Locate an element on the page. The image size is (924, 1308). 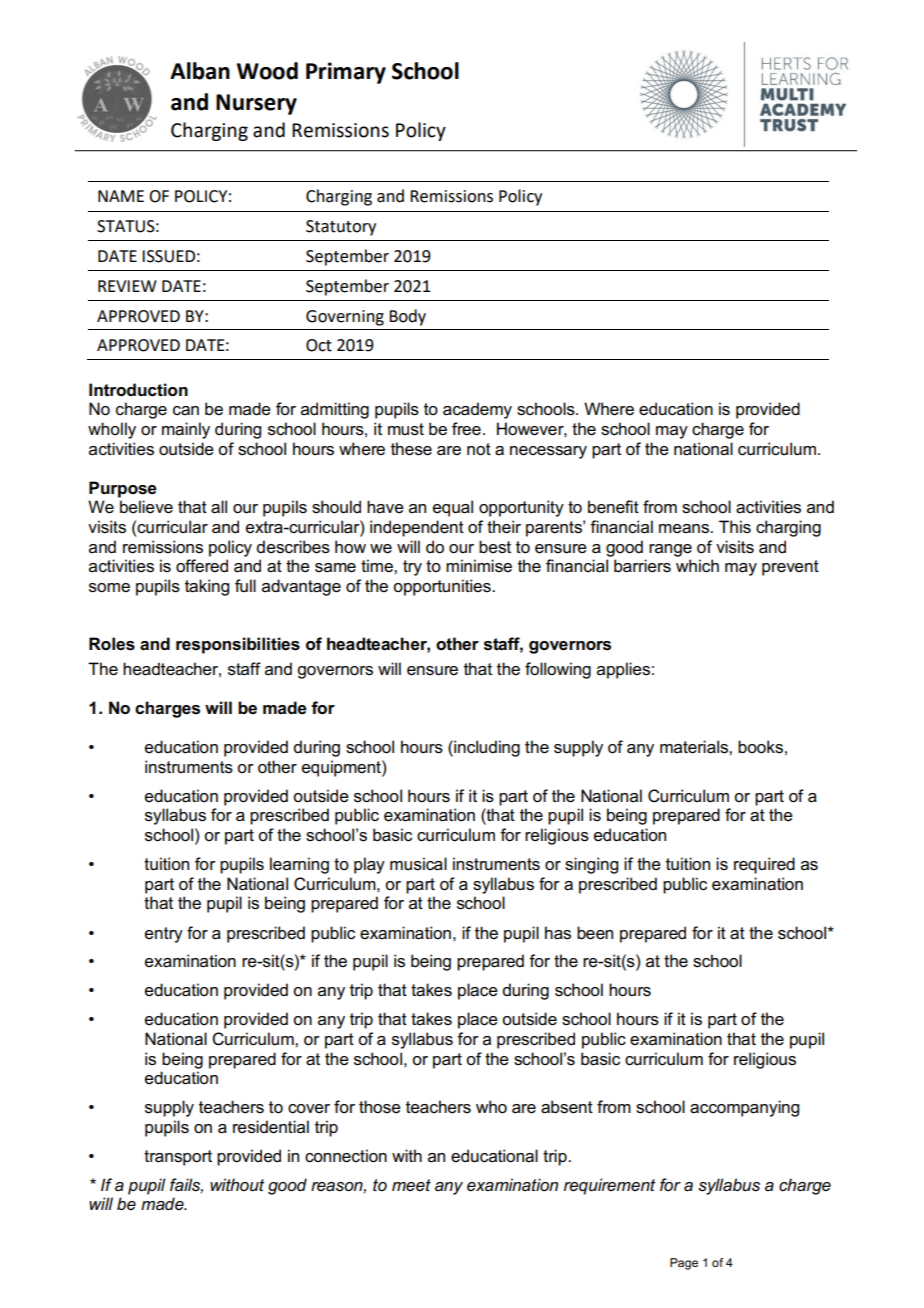
Body is located at coordinates (407, 317).
